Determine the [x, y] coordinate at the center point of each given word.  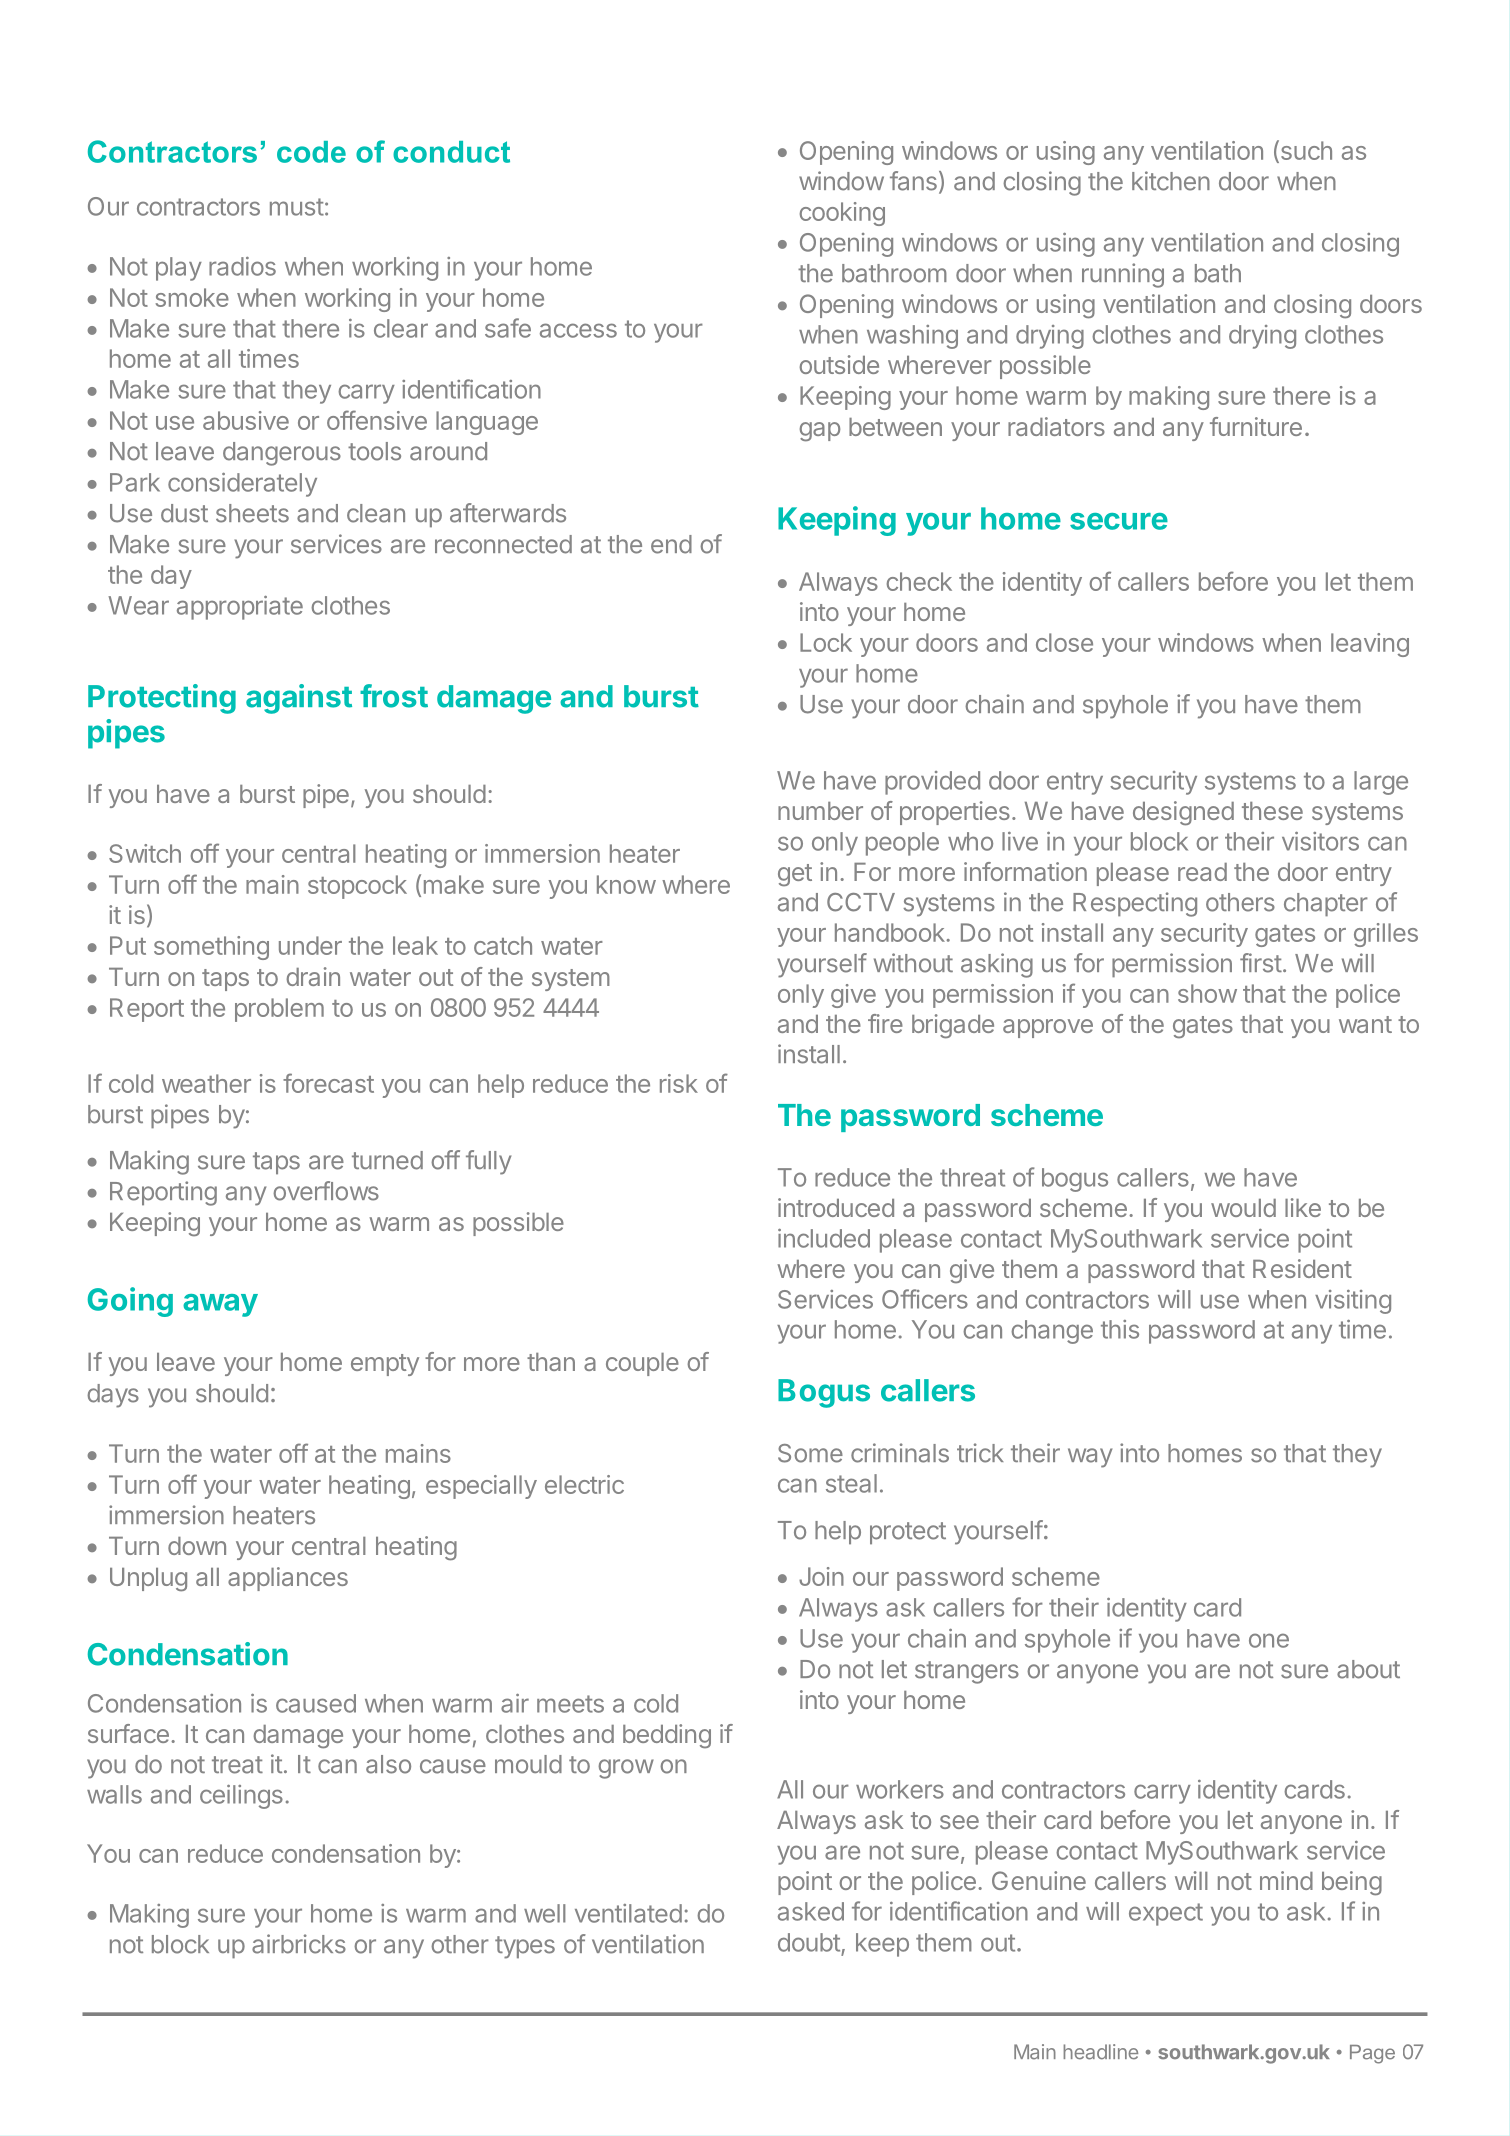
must [297, 207]
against [299, 699]
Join [821, 1576]
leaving [1370, 645]
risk [679, 1083]
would [1243, 1208]
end [671, 544]
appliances [288, 1579]
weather [206, 1083]
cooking [842, 214]
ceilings [241, 1797]
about [1368, 1669]
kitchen [1171, 181]
